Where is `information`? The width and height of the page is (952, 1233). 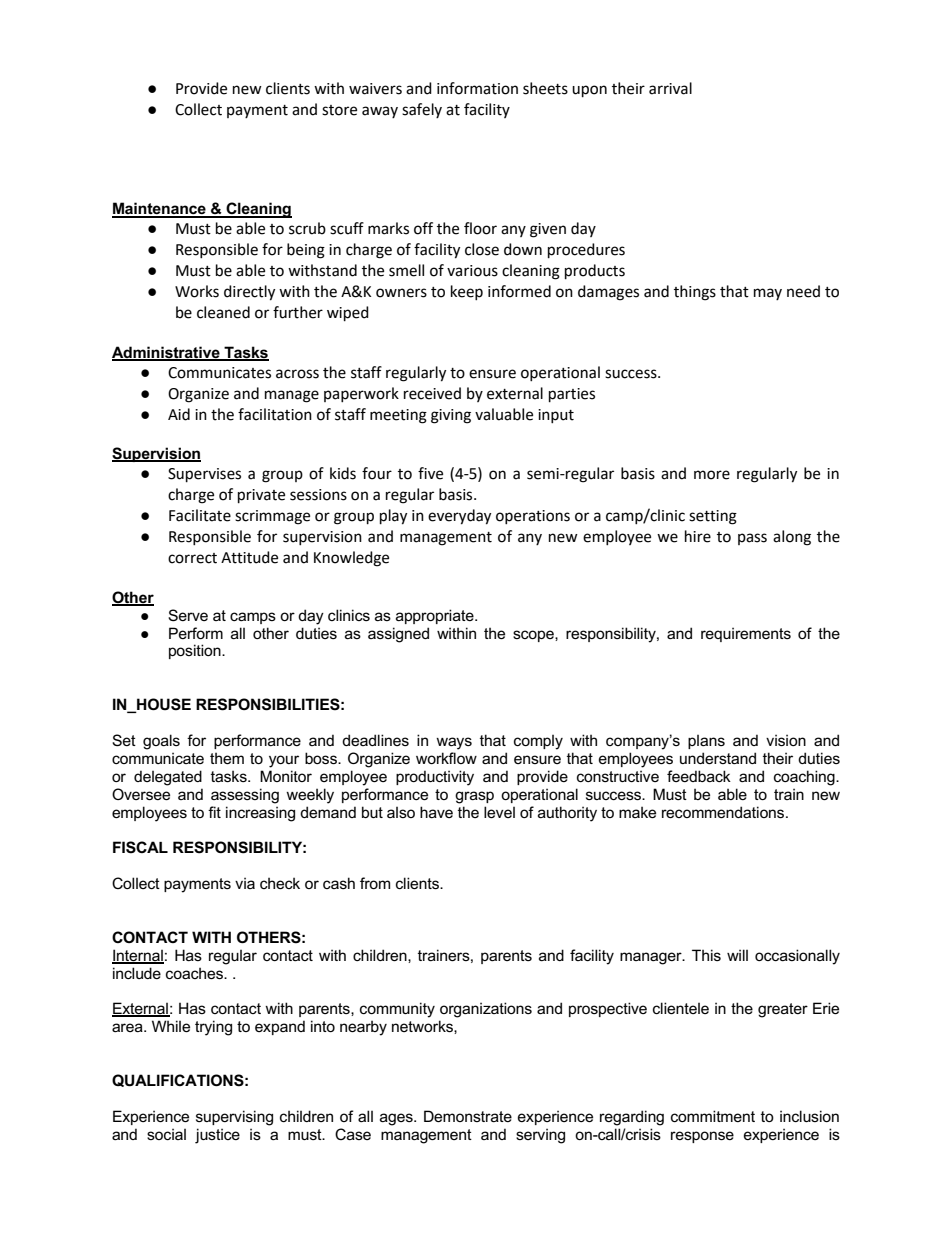 information is located at coordinates (477, 88).
